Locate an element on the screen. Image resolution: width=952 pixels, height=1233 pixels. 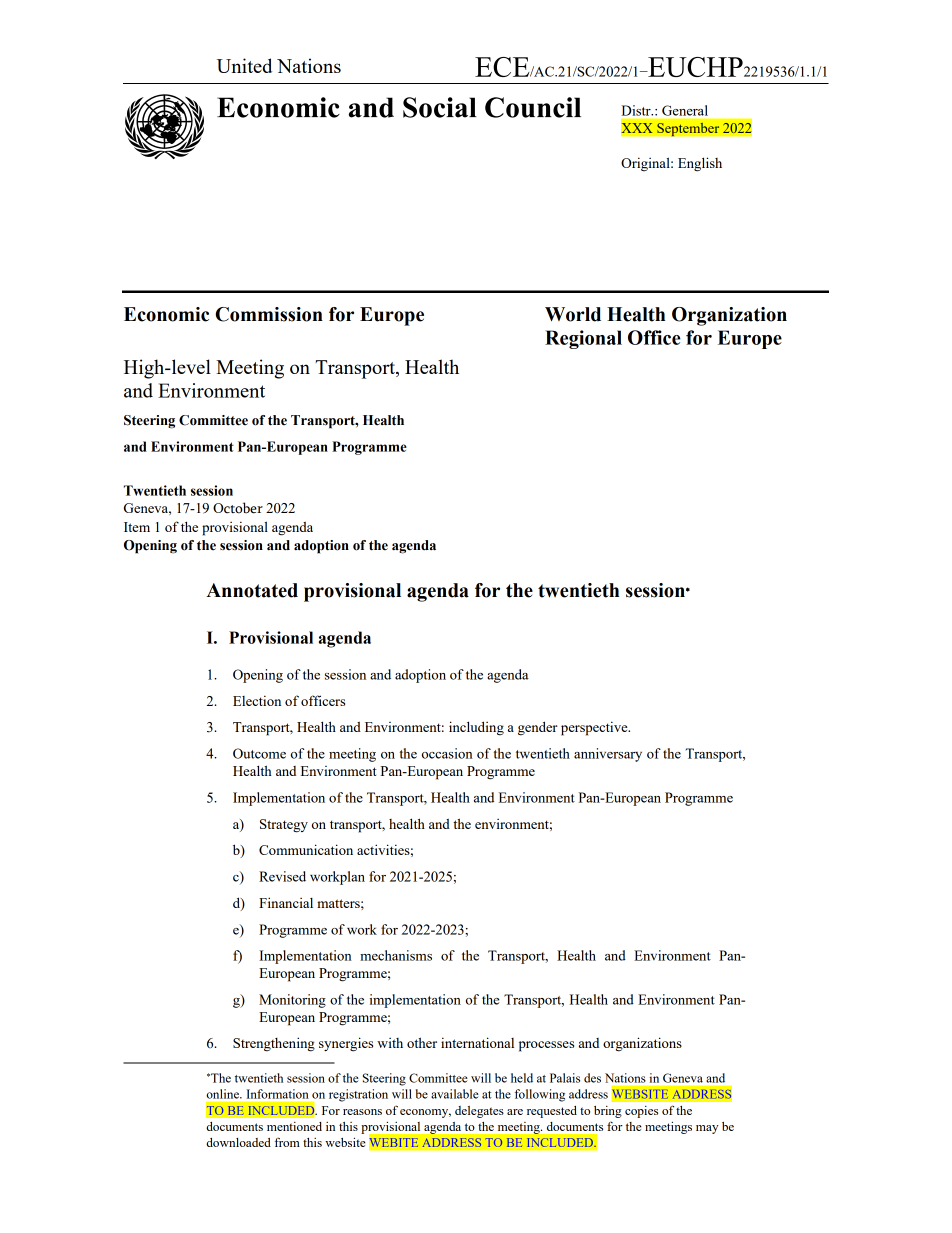
United is located at coordinates (244, 65).
